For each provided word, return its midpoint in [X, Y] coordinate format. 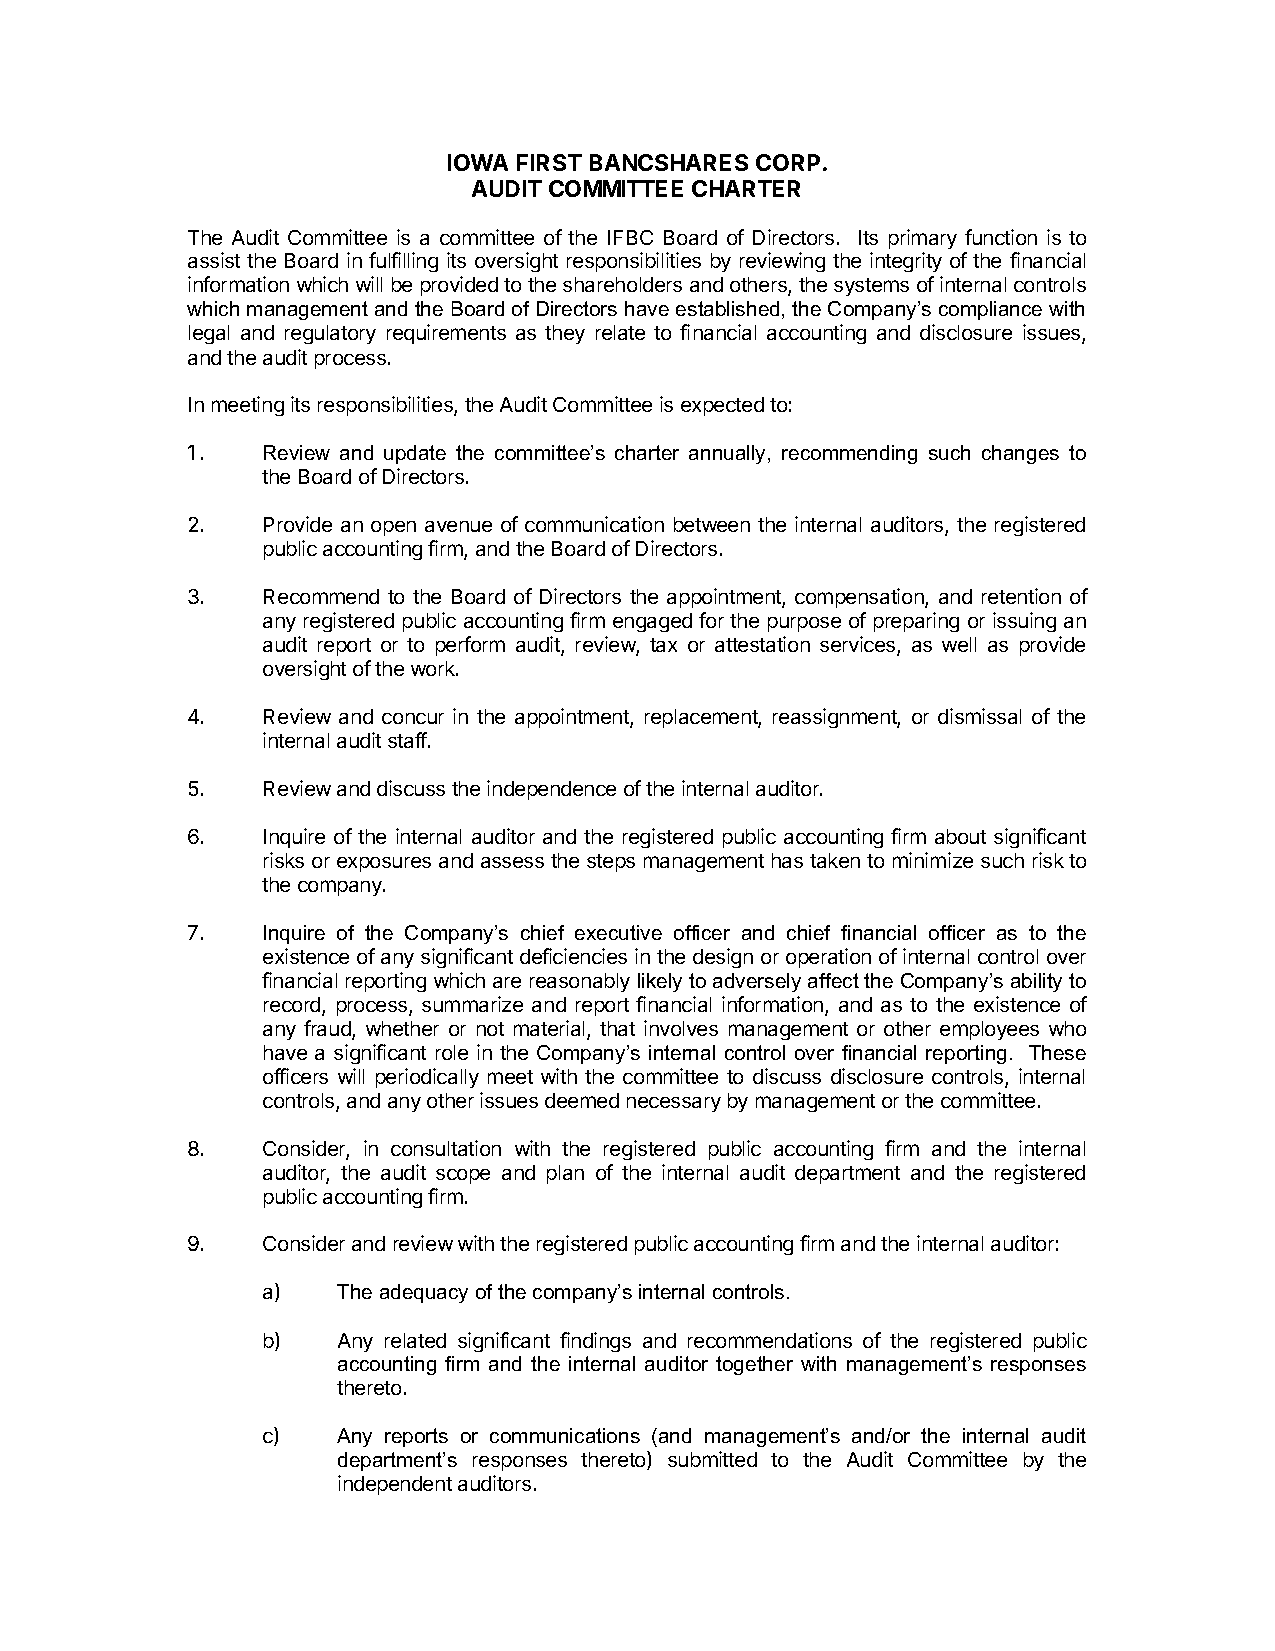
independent [395, 1485]
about [960, 836]
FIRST [549, 162]
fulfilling [403, 262]
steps [611, 863]
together [754, 1365]
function [1001, 237]
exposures [384, 864]
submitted [712, 1459]
